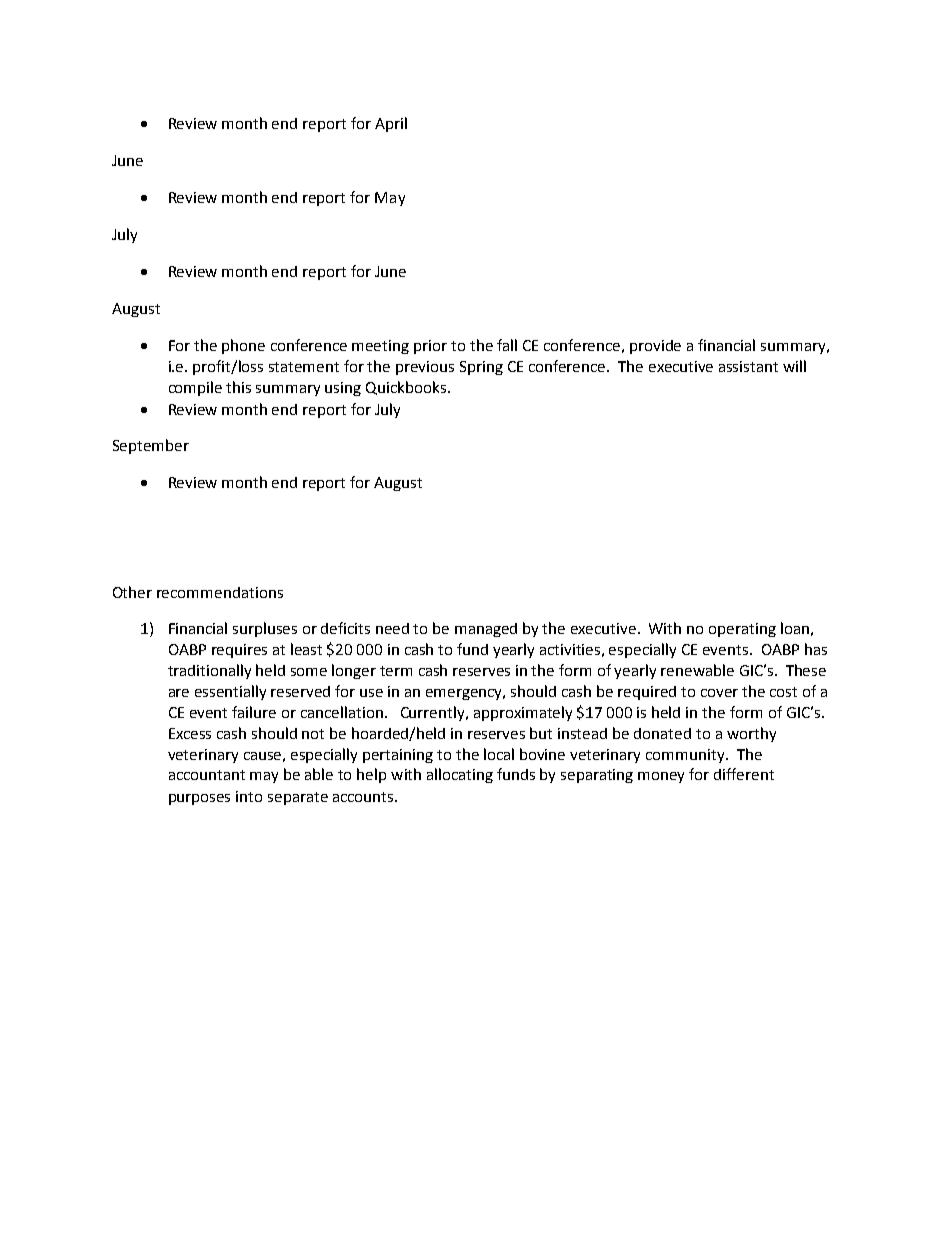  What do you see at coordinates (207, 775) in the screenshot?
I see `accountant` at bounding box center [207, 775].
